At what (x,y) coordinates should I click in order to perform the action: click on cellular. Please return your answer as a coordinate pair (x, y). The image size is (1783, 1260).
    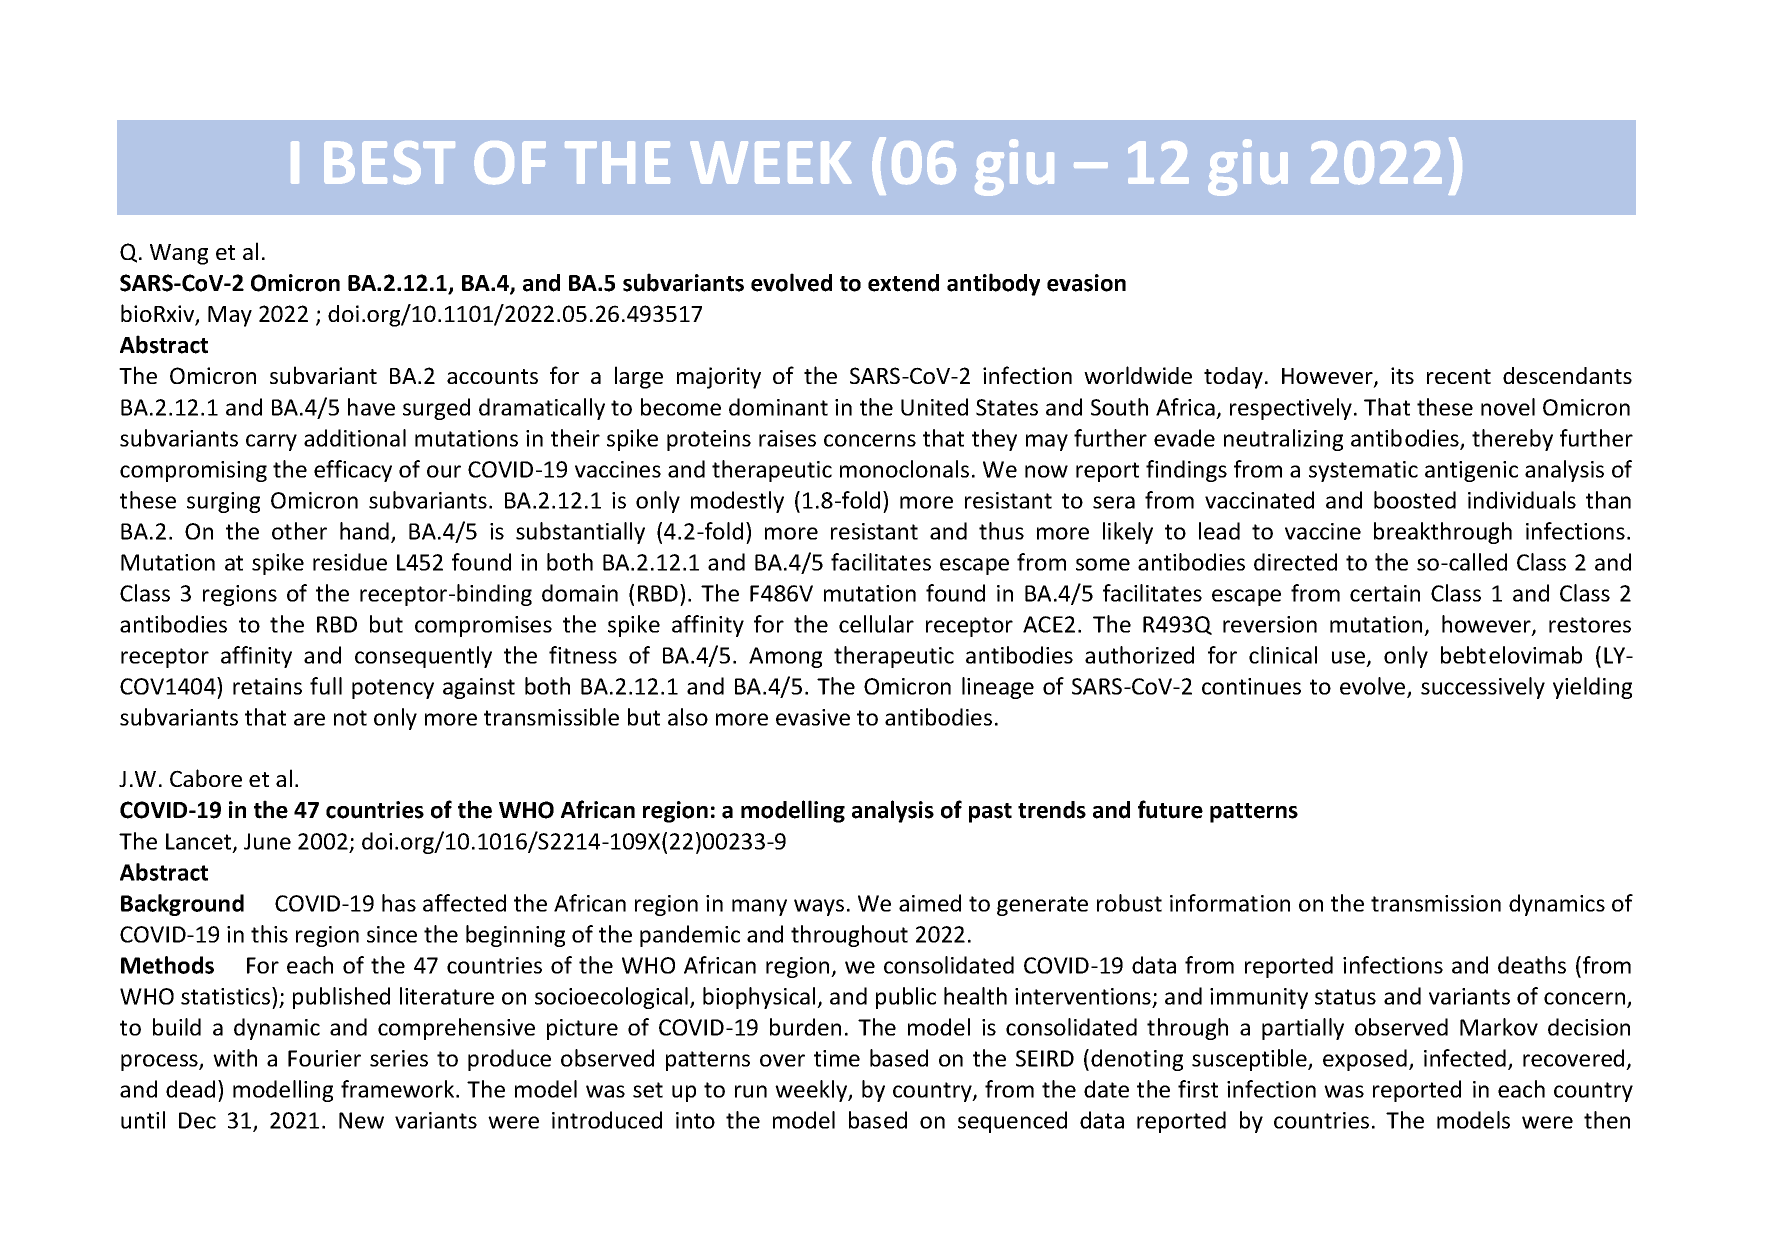
    Looking at the image, I should click on (876, 624).
